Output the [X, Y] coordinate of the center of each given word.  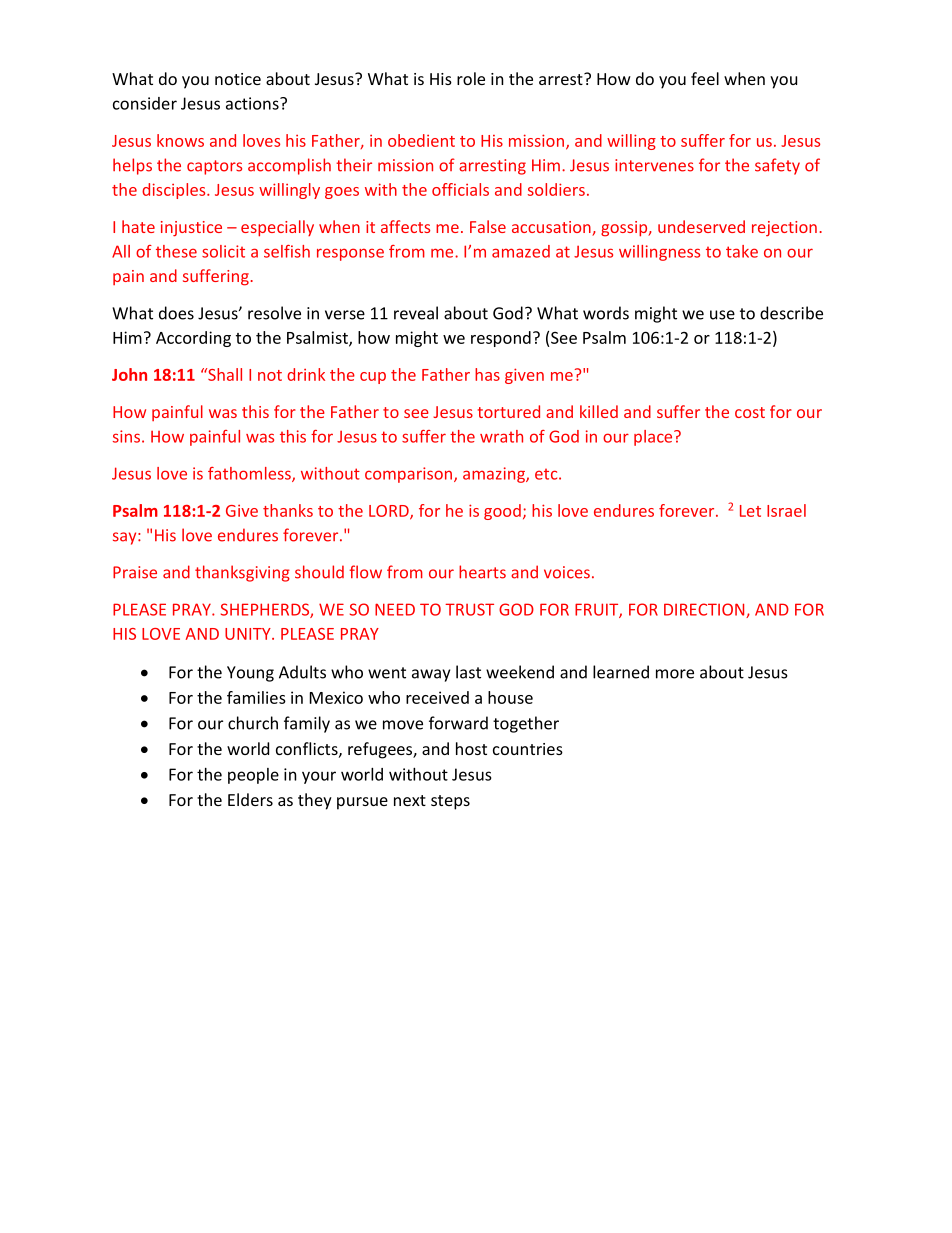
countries [528, 749]
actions [253, 103]
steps [450, 802]
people [253, 776]
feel [705, 78]
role [471, 78]
